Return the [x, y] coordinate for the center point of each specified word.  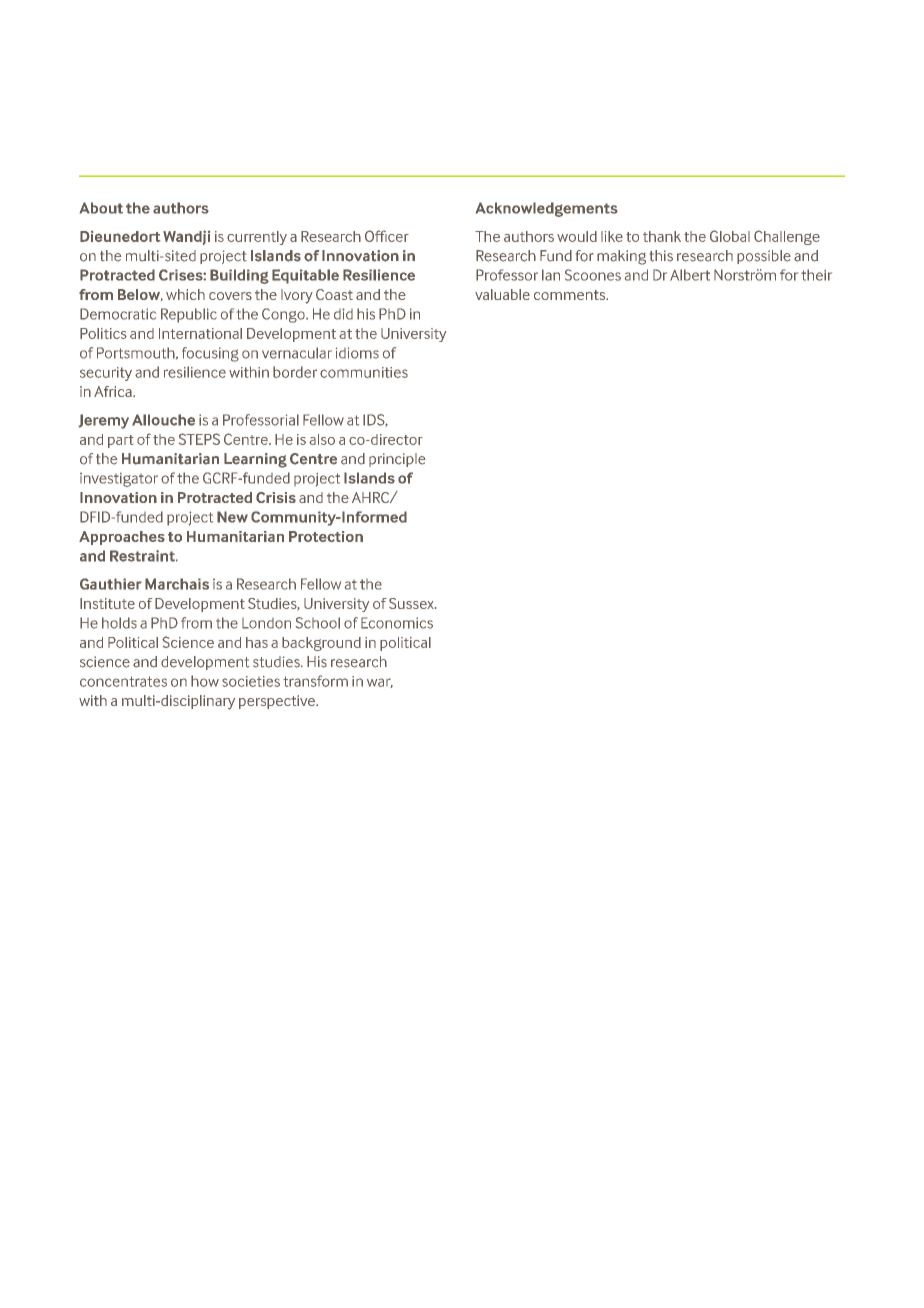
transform [315, 681]
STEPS [199, 439]
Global [730, 236]
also [322, 439]
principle [397, 460]
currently [257, 238]
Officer [387, 236]
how [205, 681]
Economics [397, 623]
